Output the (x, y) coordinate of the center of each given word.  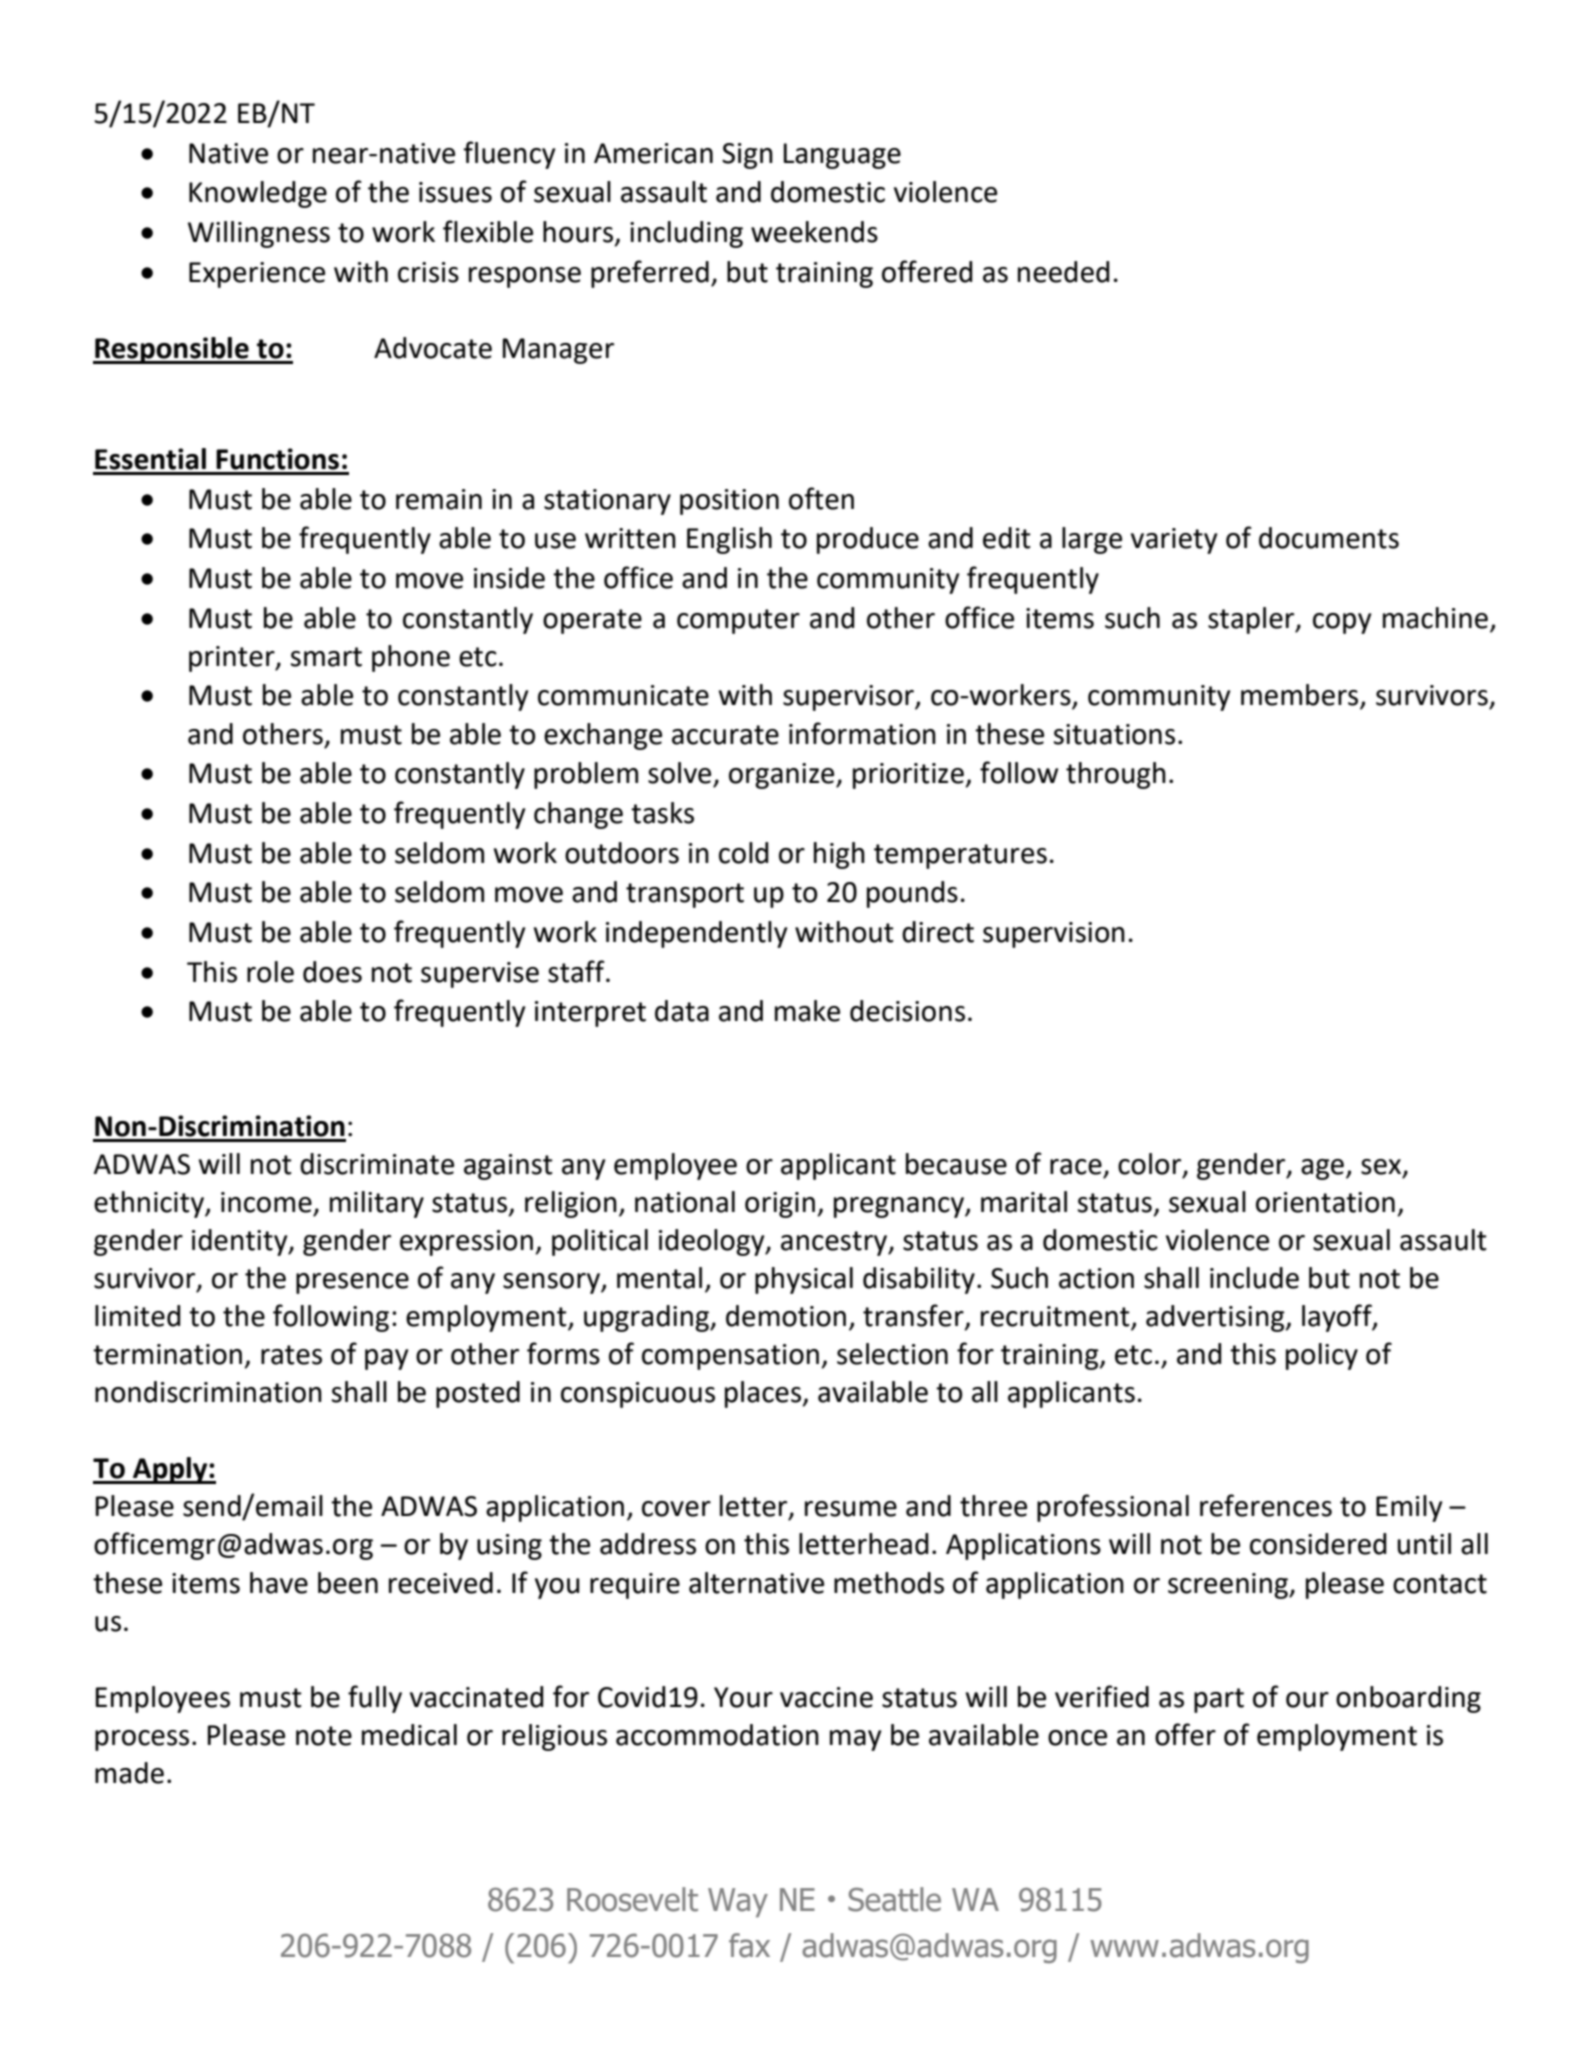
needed (1063, 272)
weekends (814, 232)
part (1219, 1700)
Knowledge (258, 194)
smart (326, 657)
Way (738, 1902)
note (324, 1736)
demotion (786, 1316)
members (1301, 696)
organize (783, 776)
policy (1322, 1356)
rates (291, 1355)
